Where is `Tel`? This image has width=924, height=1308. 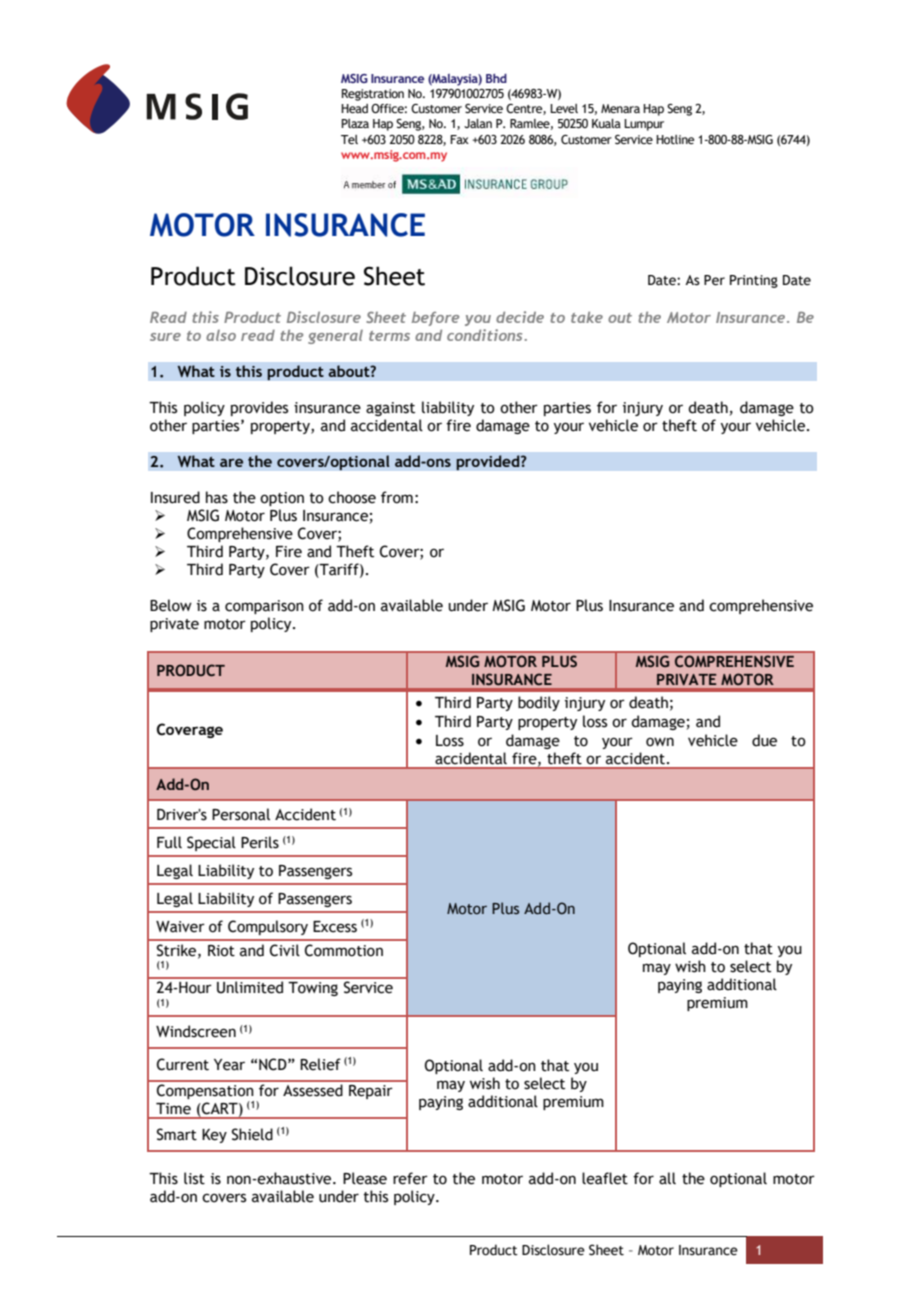 Tel is located at coordinates (349, 139).
